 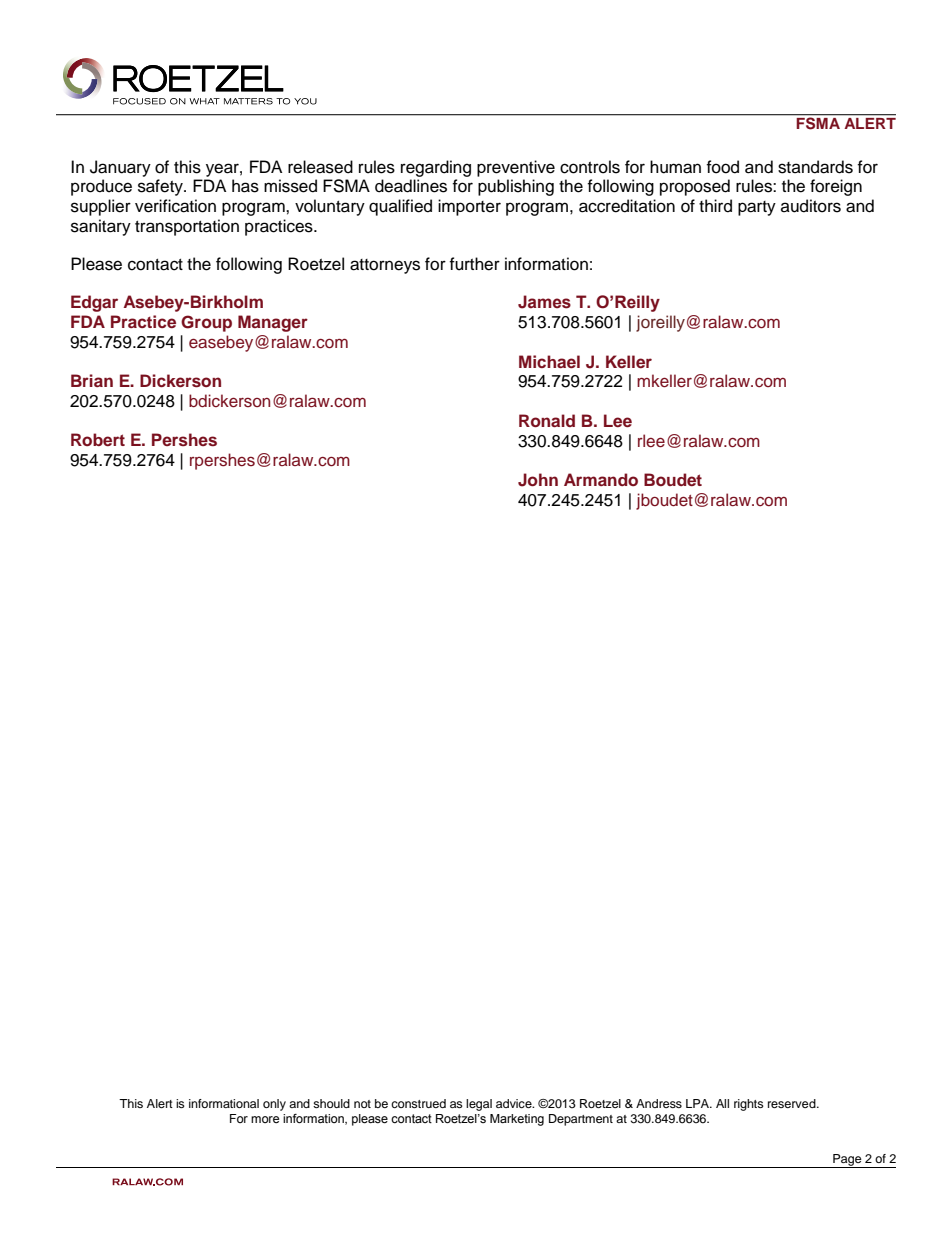 I want to click on John, so click(x=538, y=480).
